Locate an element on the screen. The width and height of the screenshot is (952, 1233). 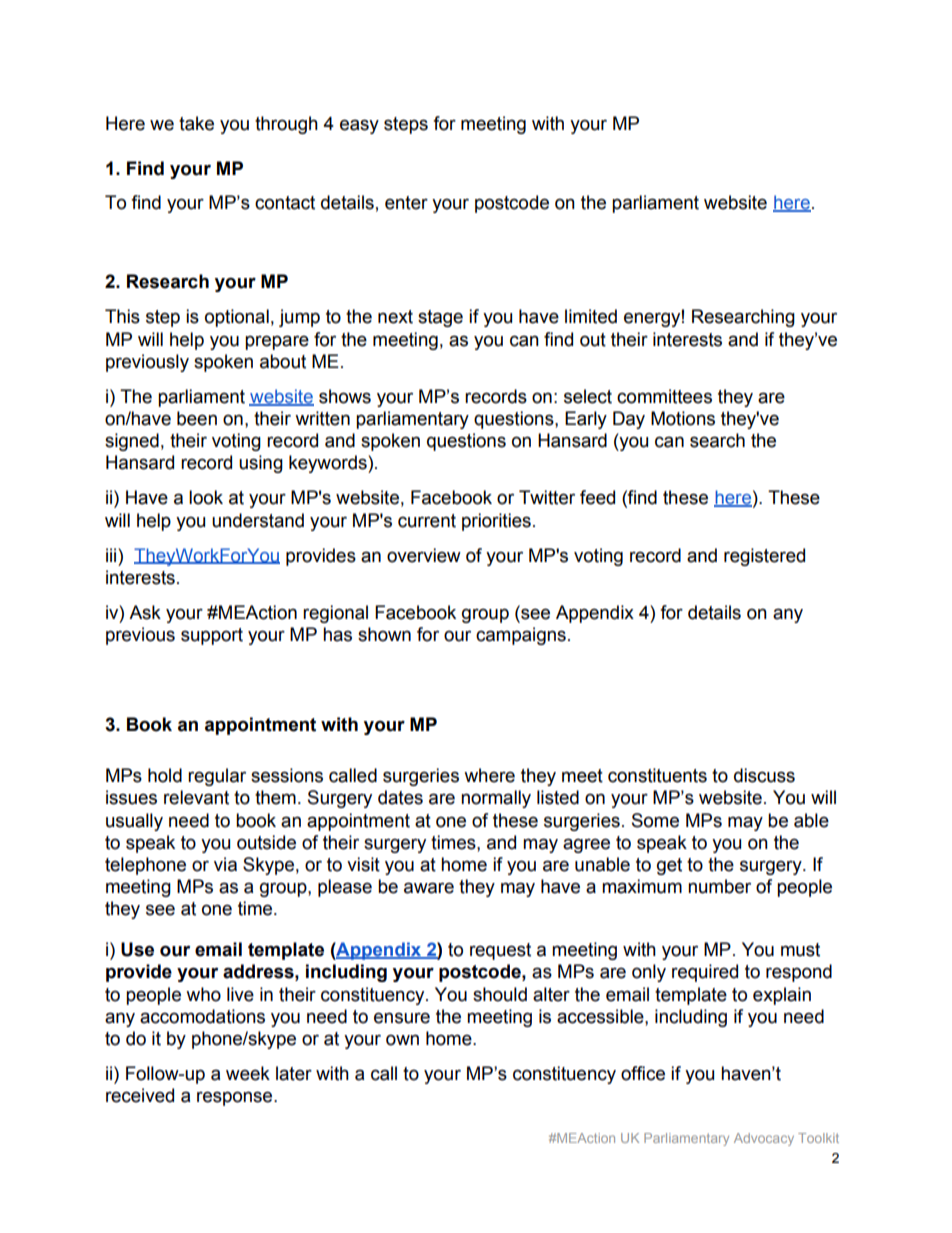
stage is located at coordinates (440, 318).
